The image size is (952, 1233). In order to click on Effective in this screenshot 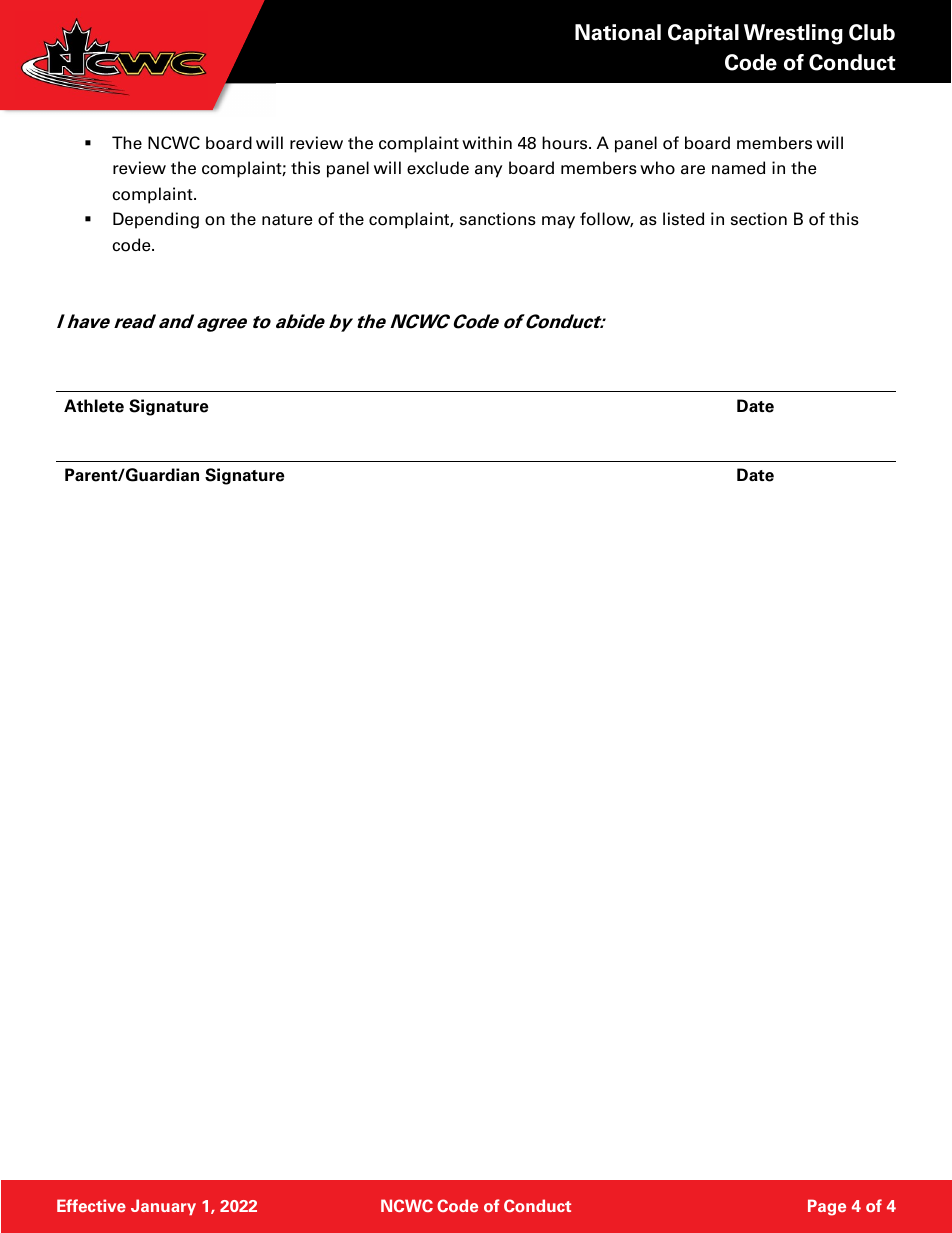, I will do `click(91, 1205)`.
